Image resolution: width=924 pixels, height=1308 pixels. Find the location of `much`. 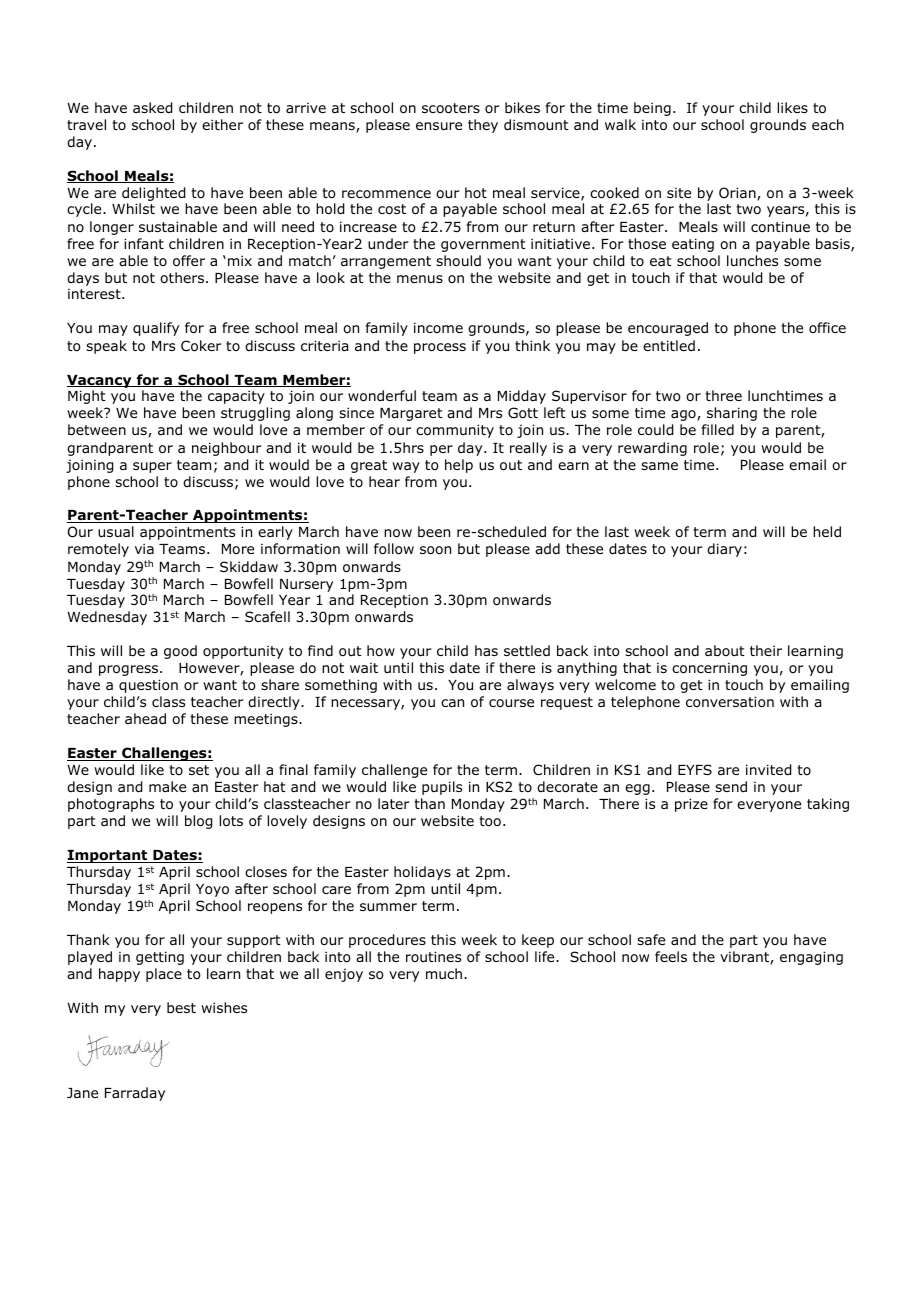

much is located at coordinates (445, 973).
